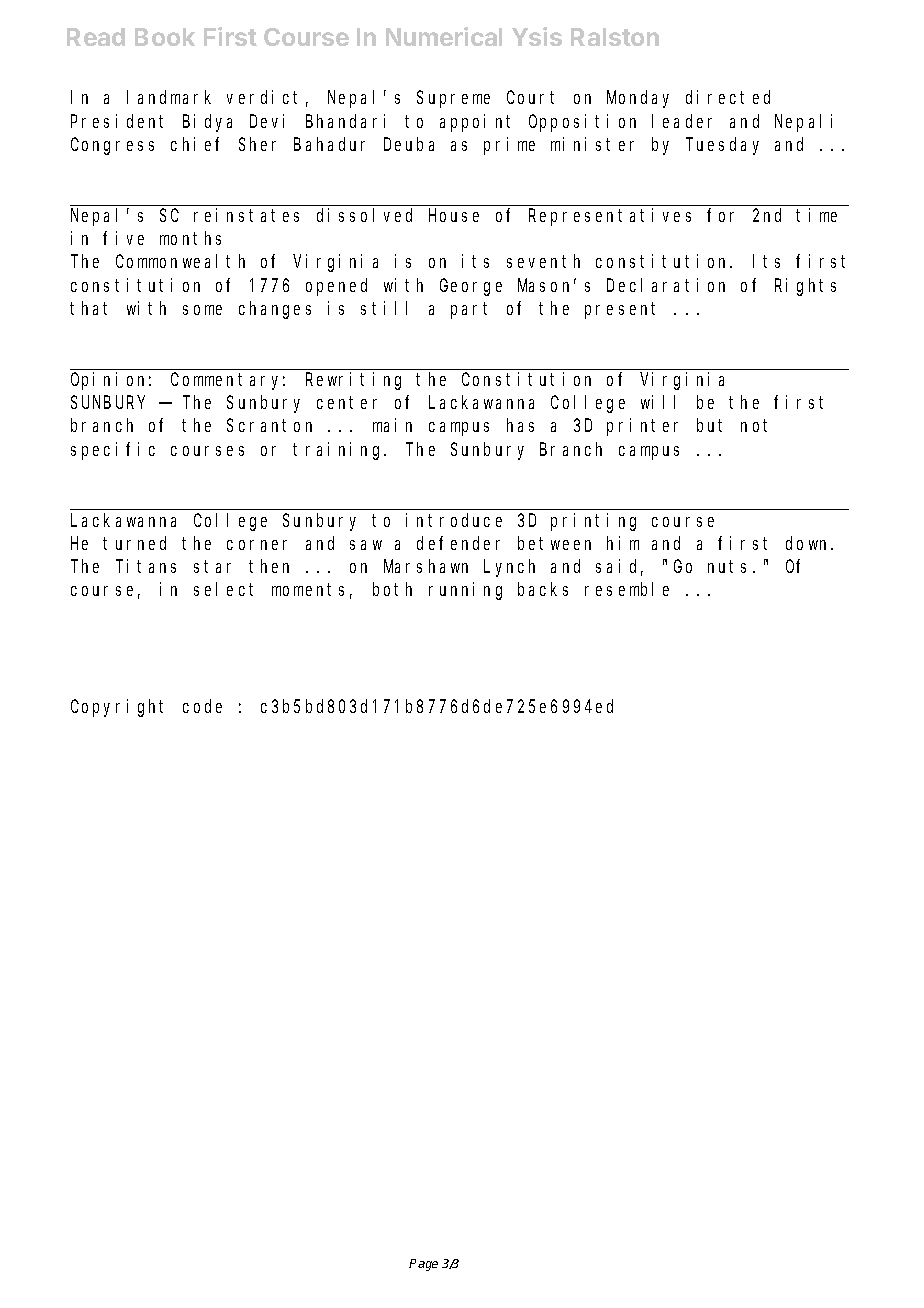  What do you see at coordinates (165, 37) in the screenshot?
I see `Book` at bounding box center [165, 37].
